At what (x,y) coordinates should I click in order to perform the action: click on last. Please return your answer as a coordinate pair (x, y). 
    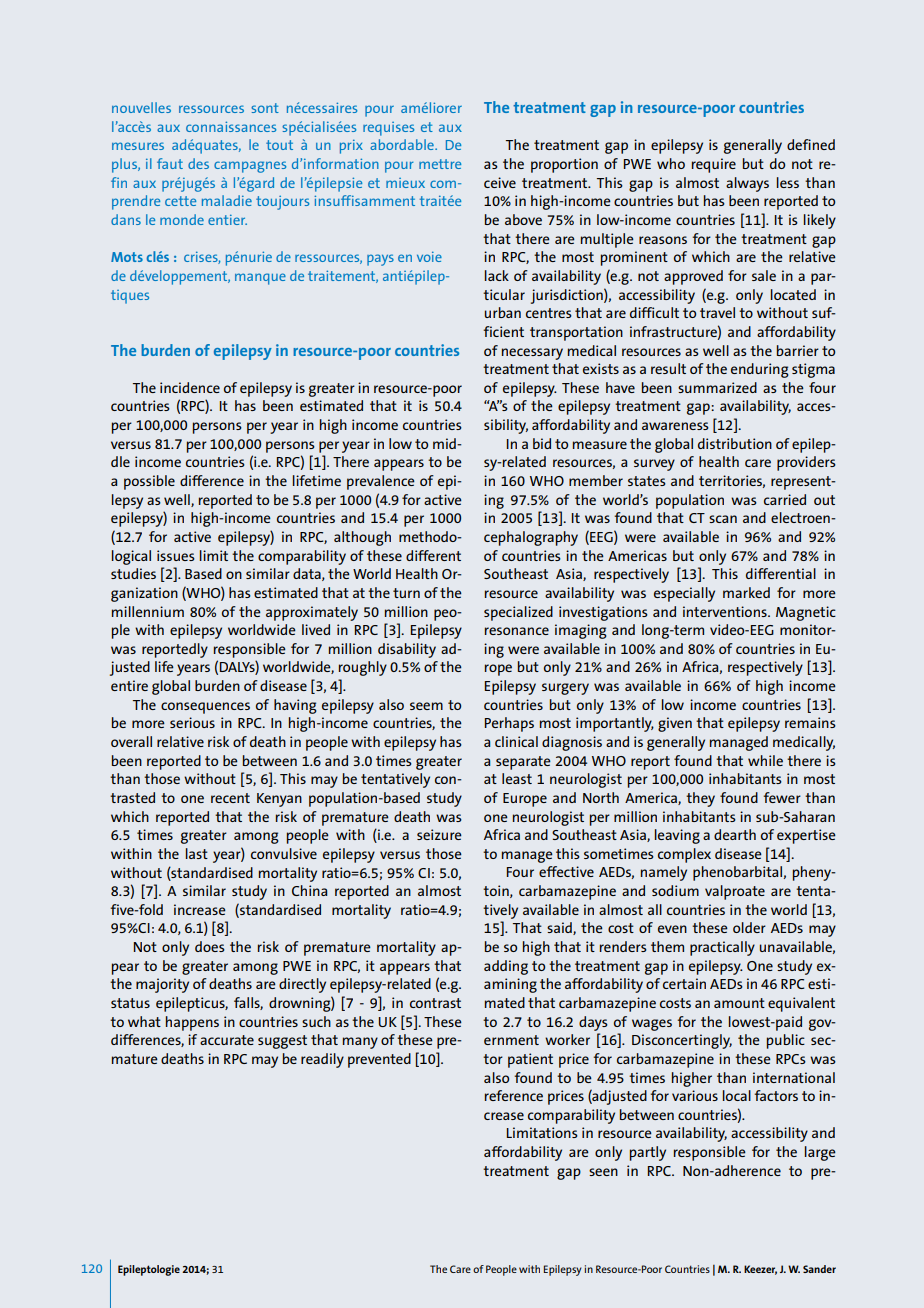
    Looking at the image, I should click on (197, 853).
